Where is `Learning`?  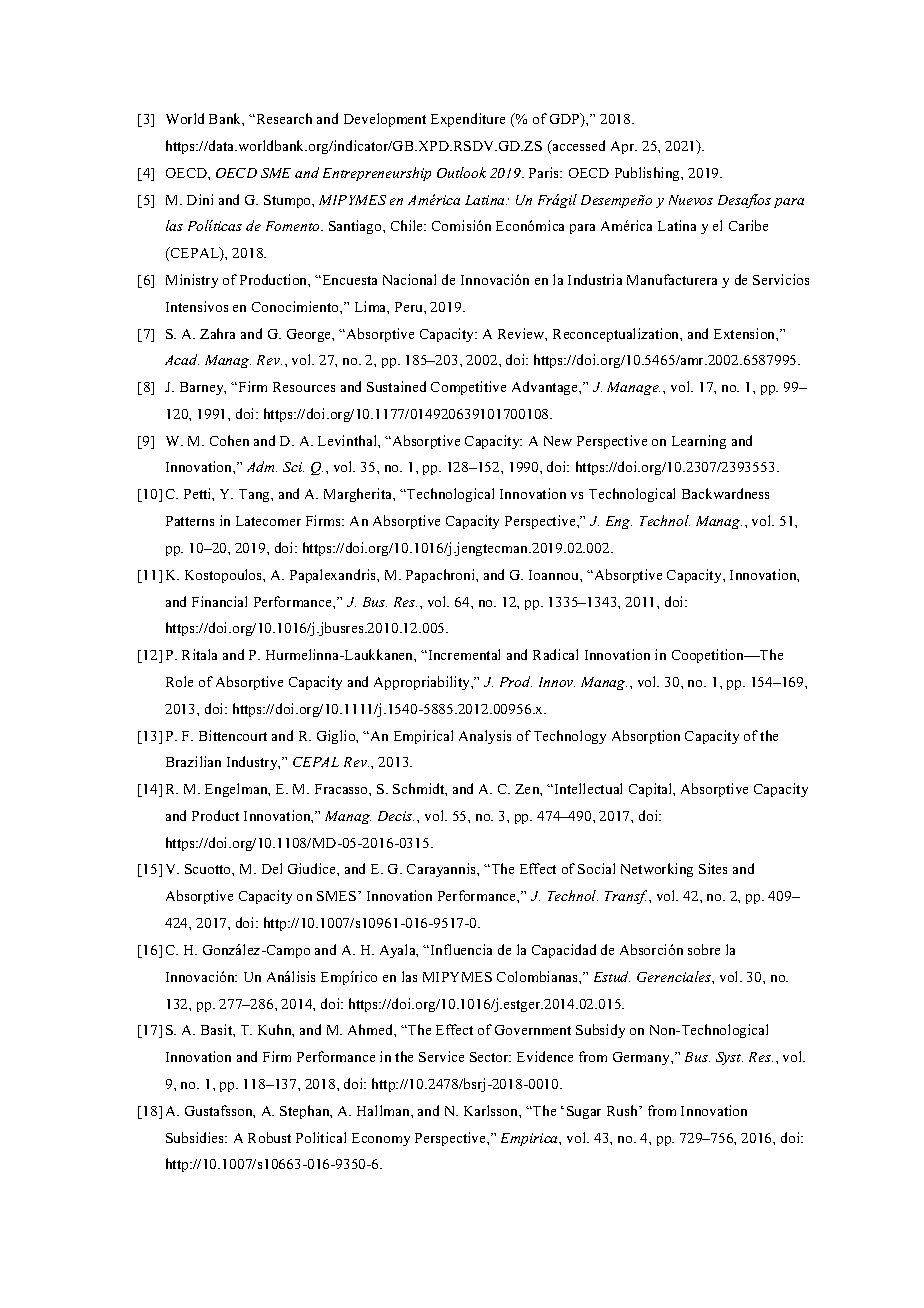
Learning is located at coordinates (699, 442).
